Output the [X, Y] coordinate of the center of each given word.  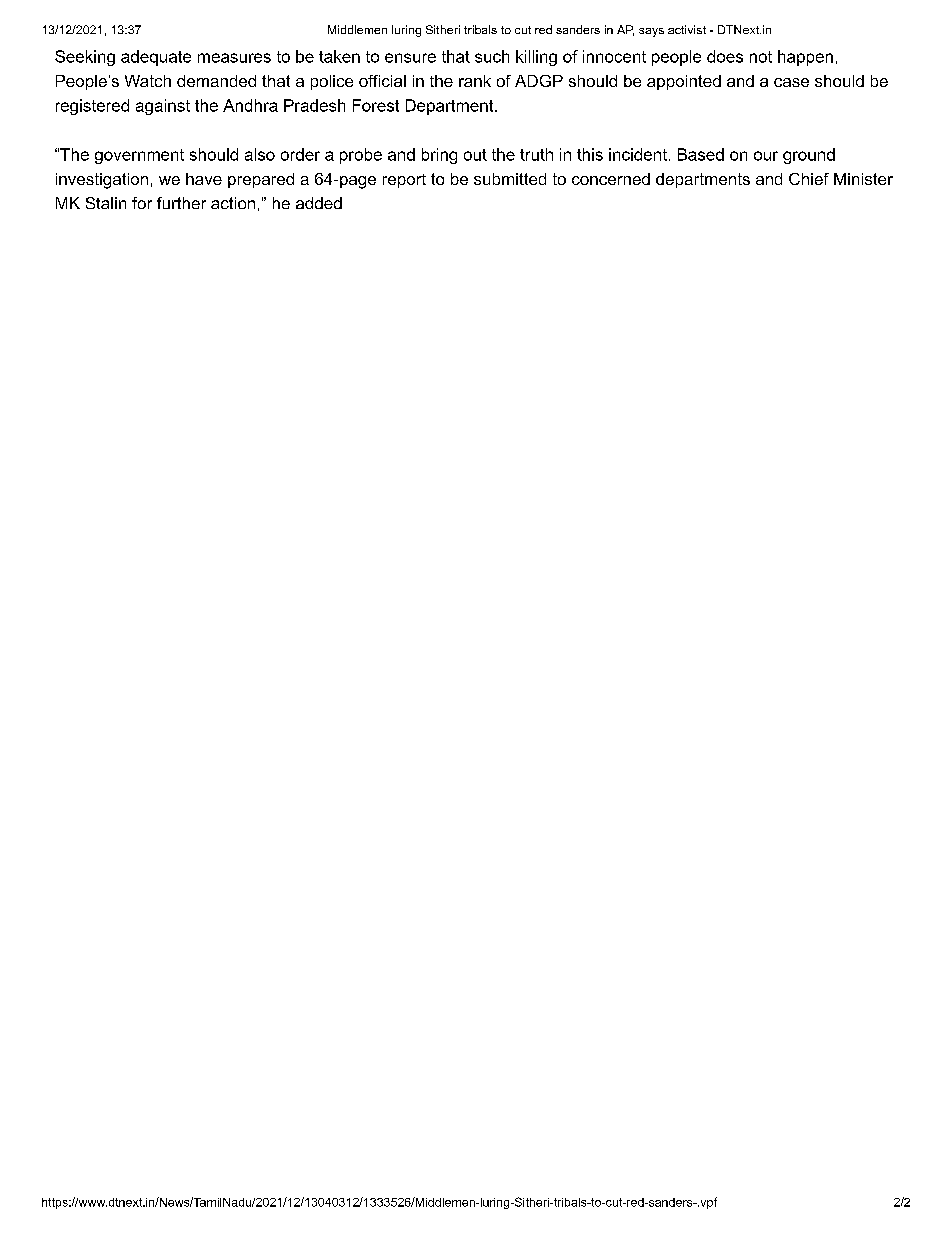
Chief [809, 179]
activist [687, 29]
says [651, 32]
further [181, 203]
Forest [376, 105]
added [319, 203]
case [791, 82]
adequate [156, 58]
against [163, 107]
